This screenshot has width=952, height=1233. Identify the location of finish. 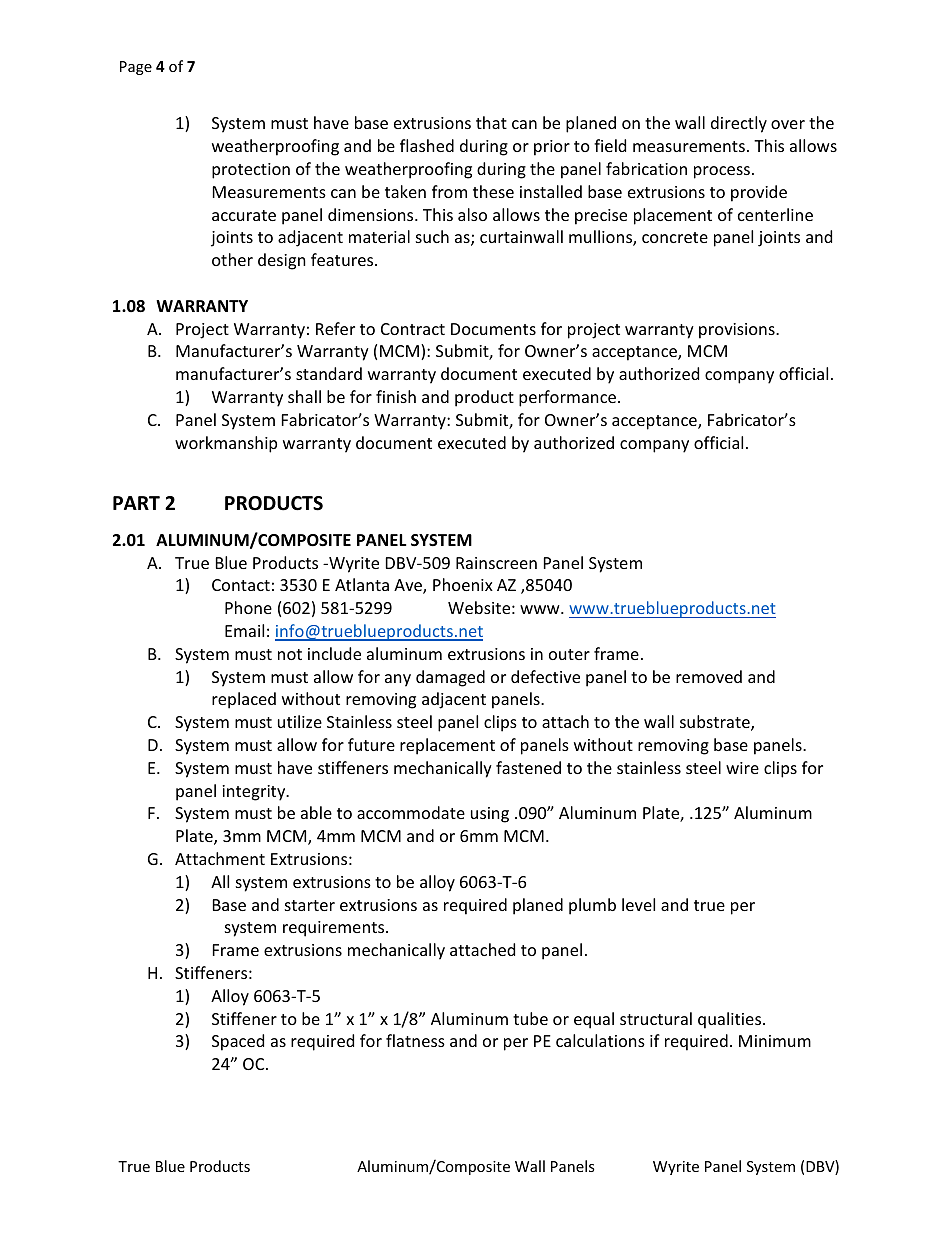
(396, 396).
